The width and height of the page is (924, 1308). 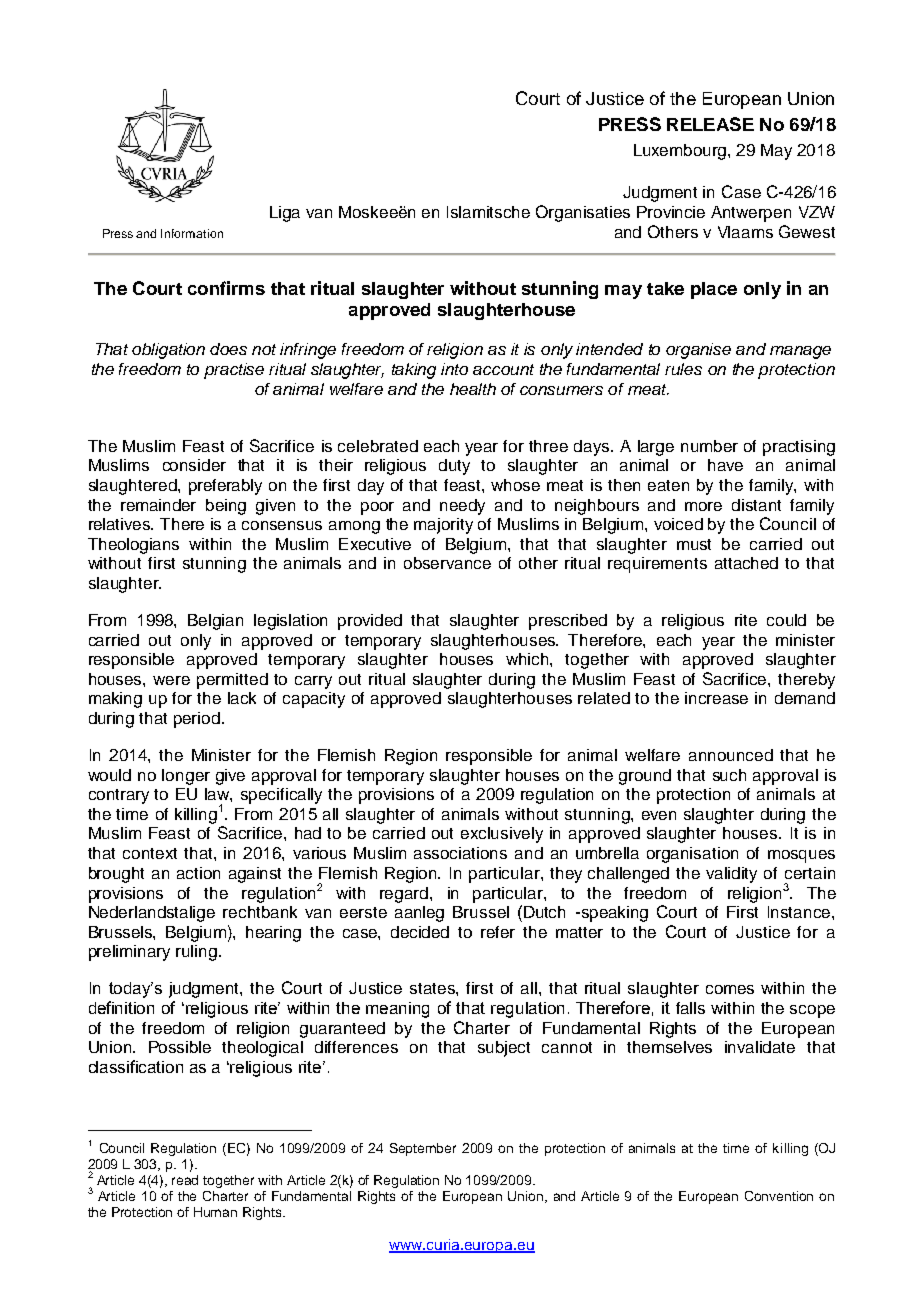 What do you see at coordinates (730, 989) in the page?
I see `comes` at bounding box center [730, 989].
